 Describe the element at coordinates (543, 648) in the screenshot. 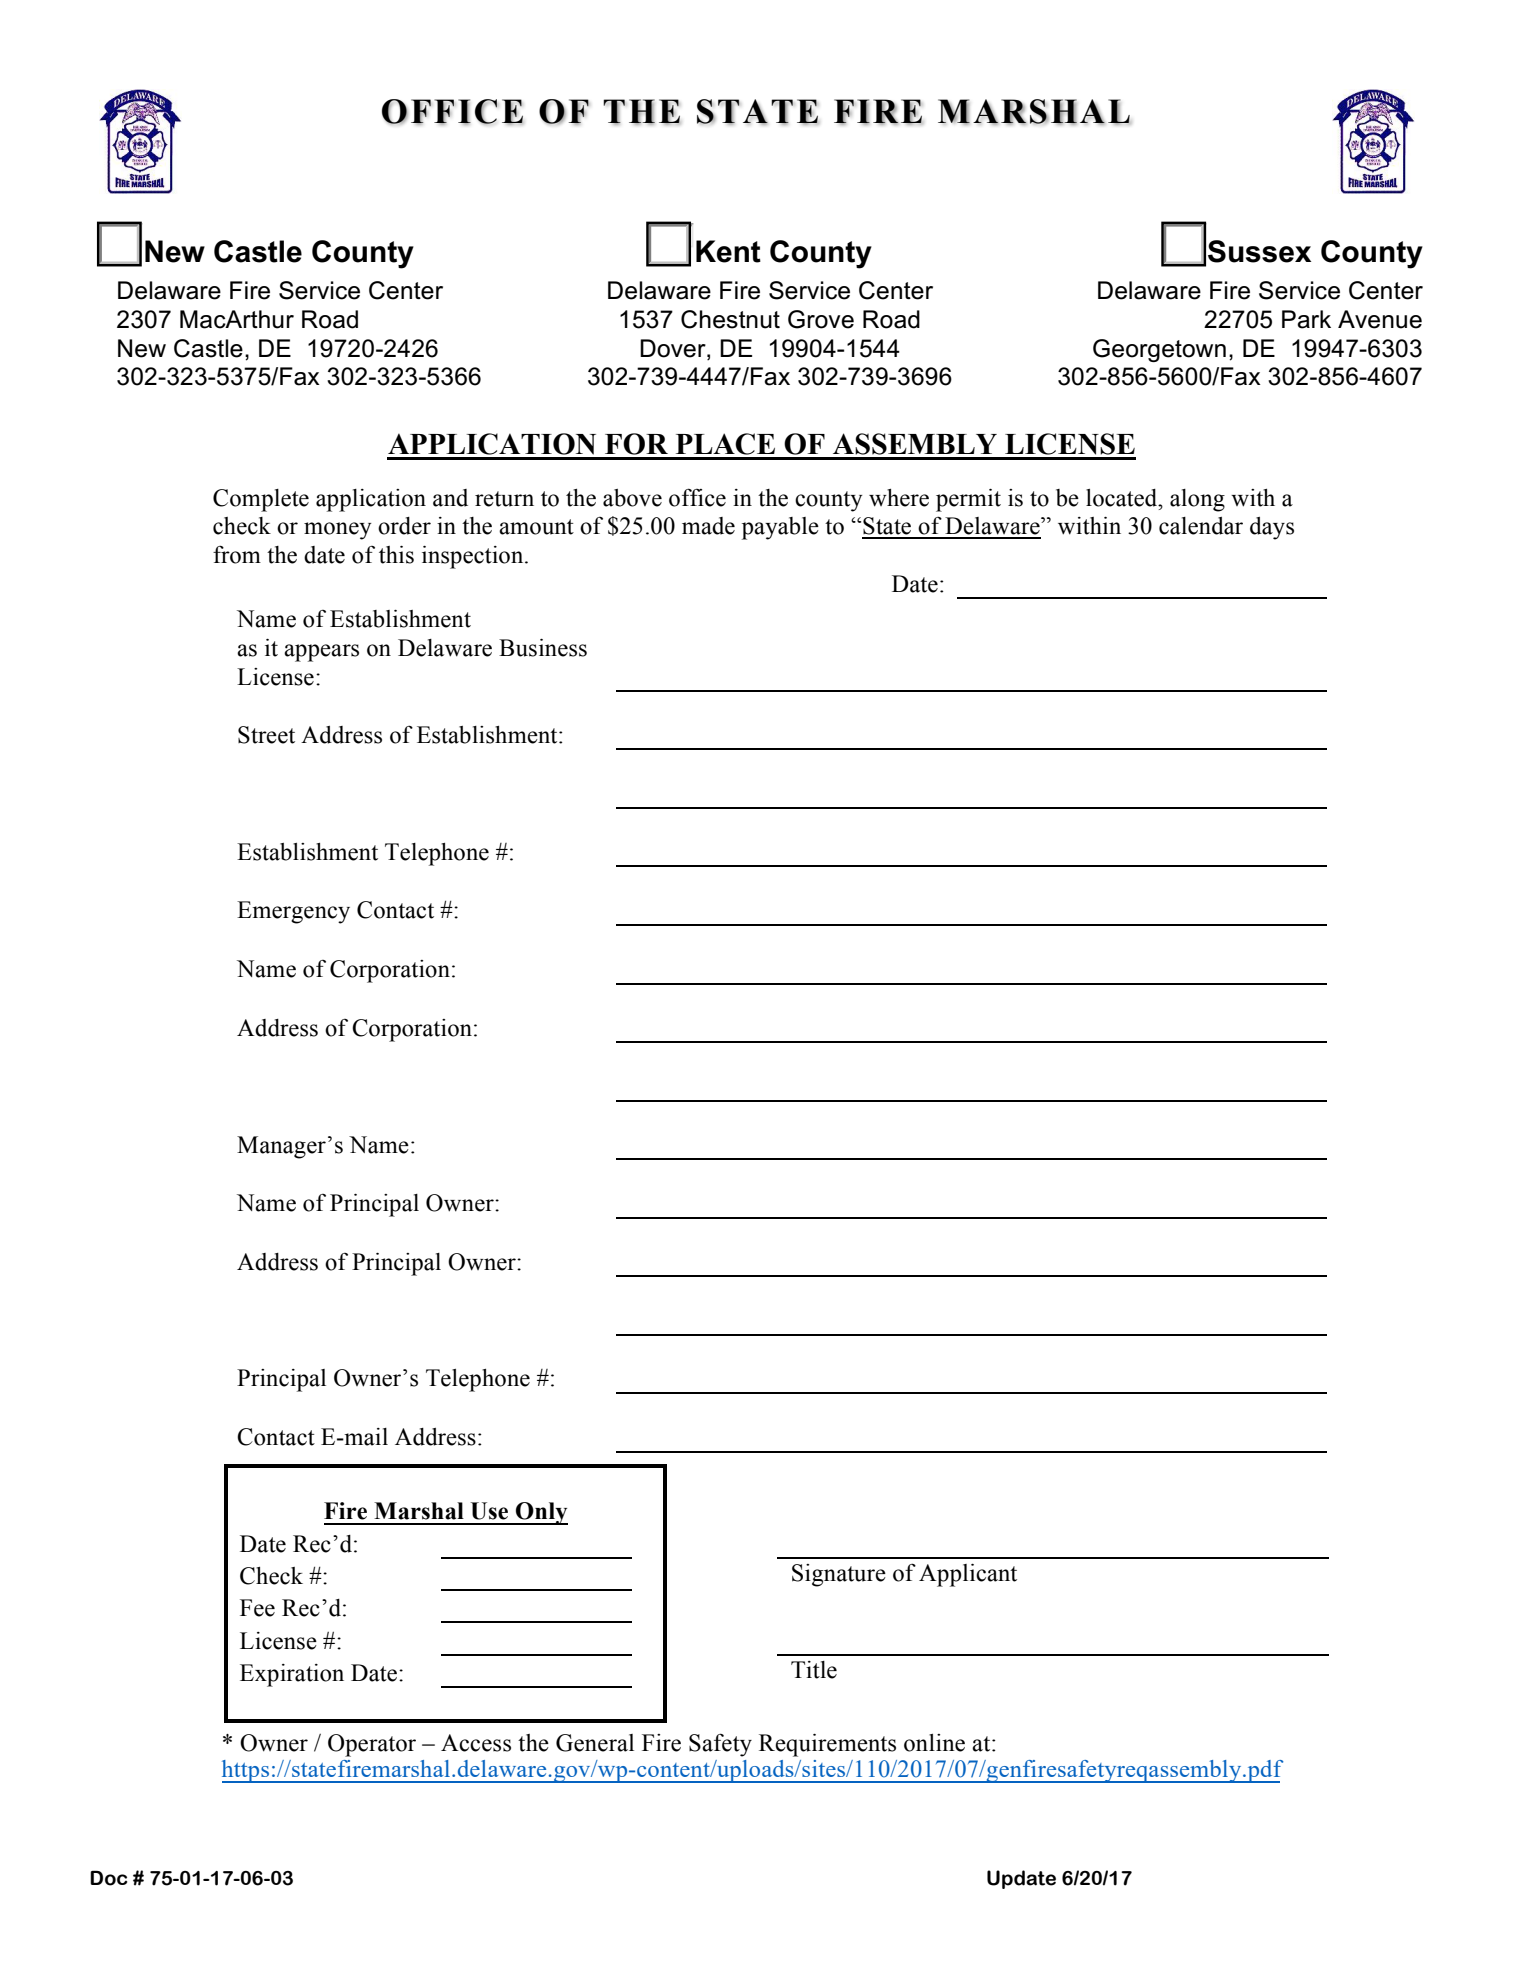

I see `Business` at that location.
